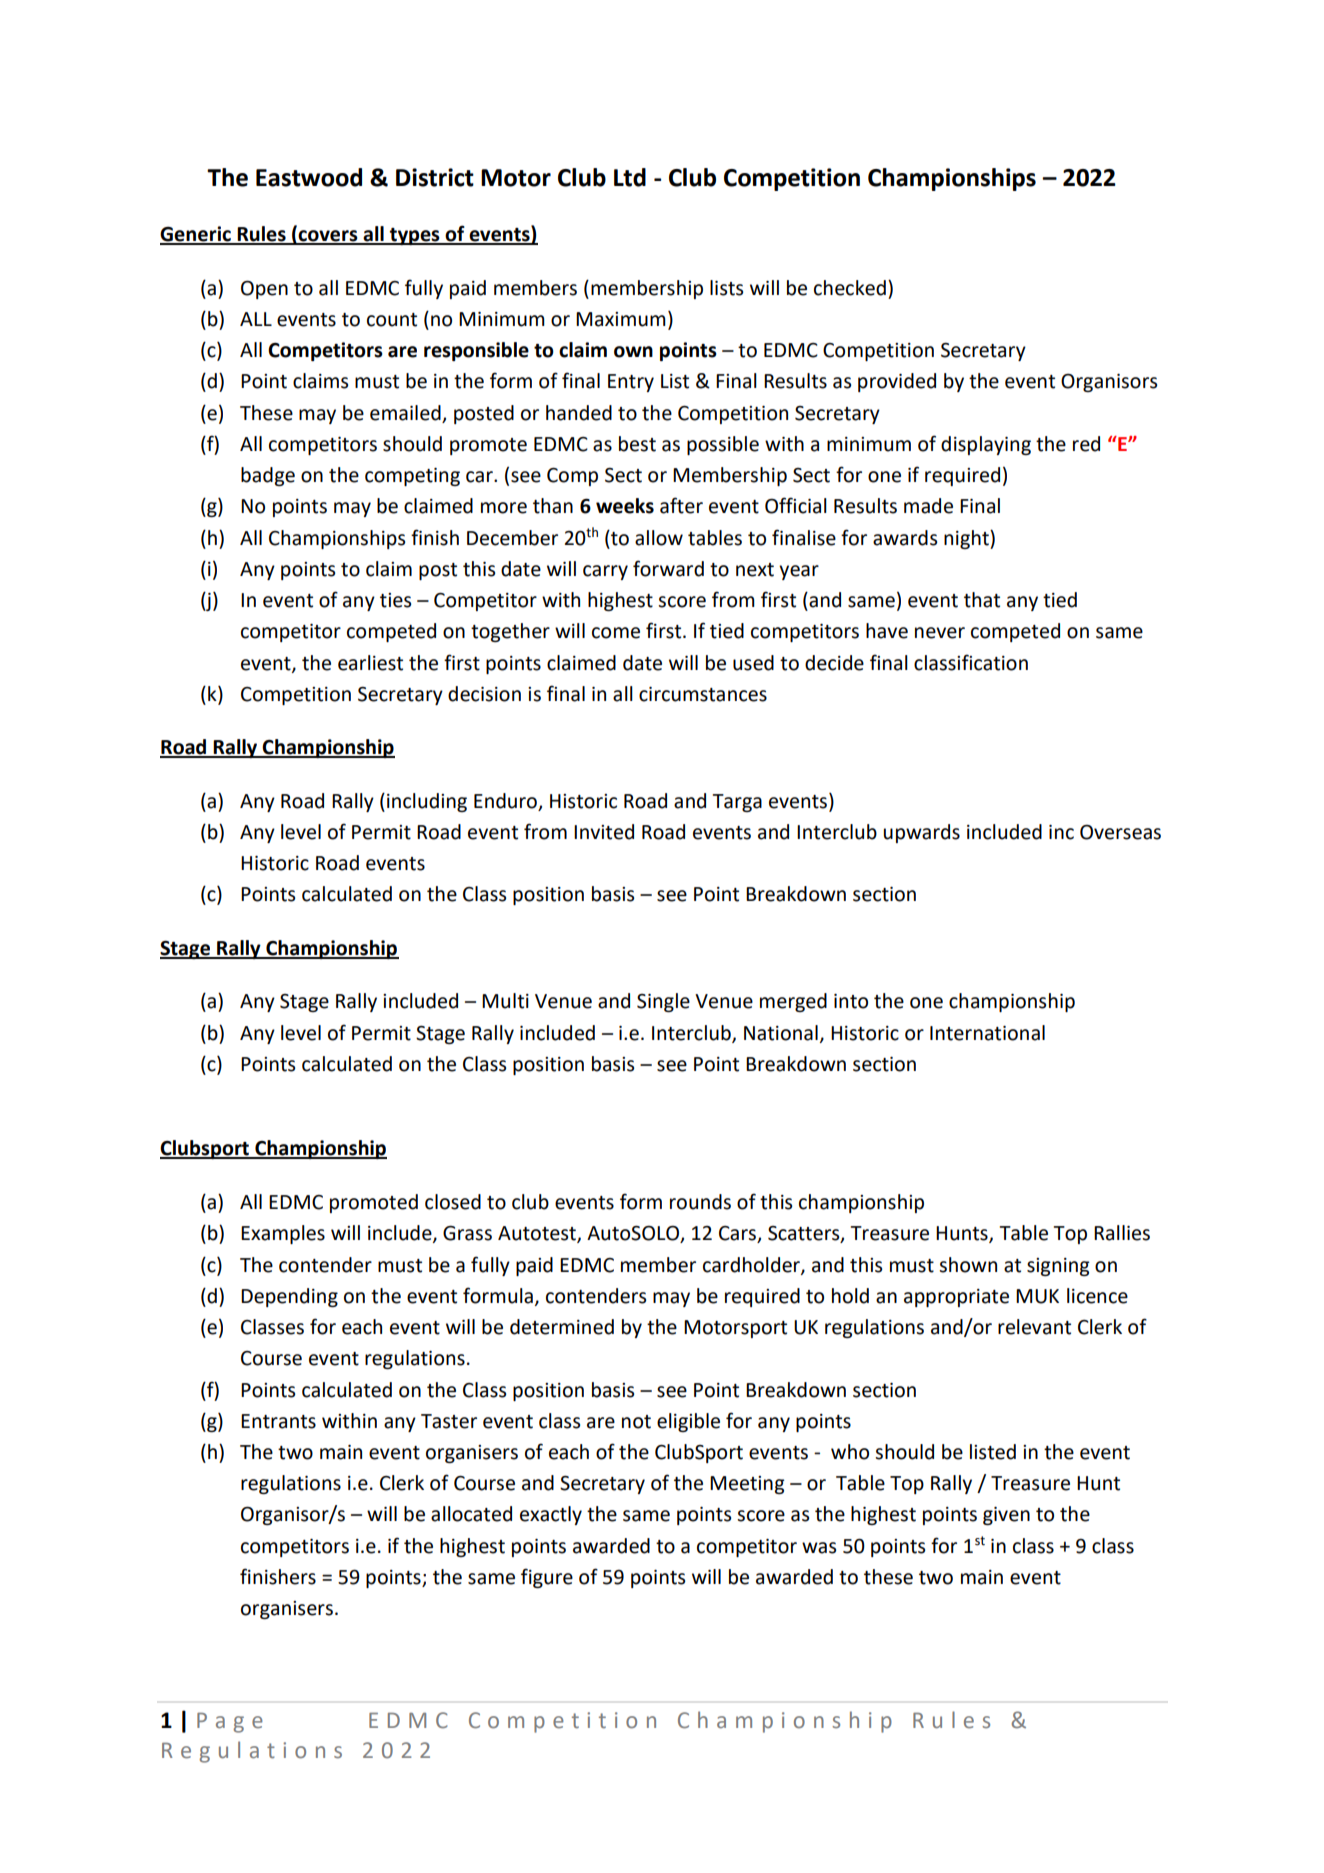 This image has width=1324, height=1873. I want to click on rounds, so click(700, 1202).
